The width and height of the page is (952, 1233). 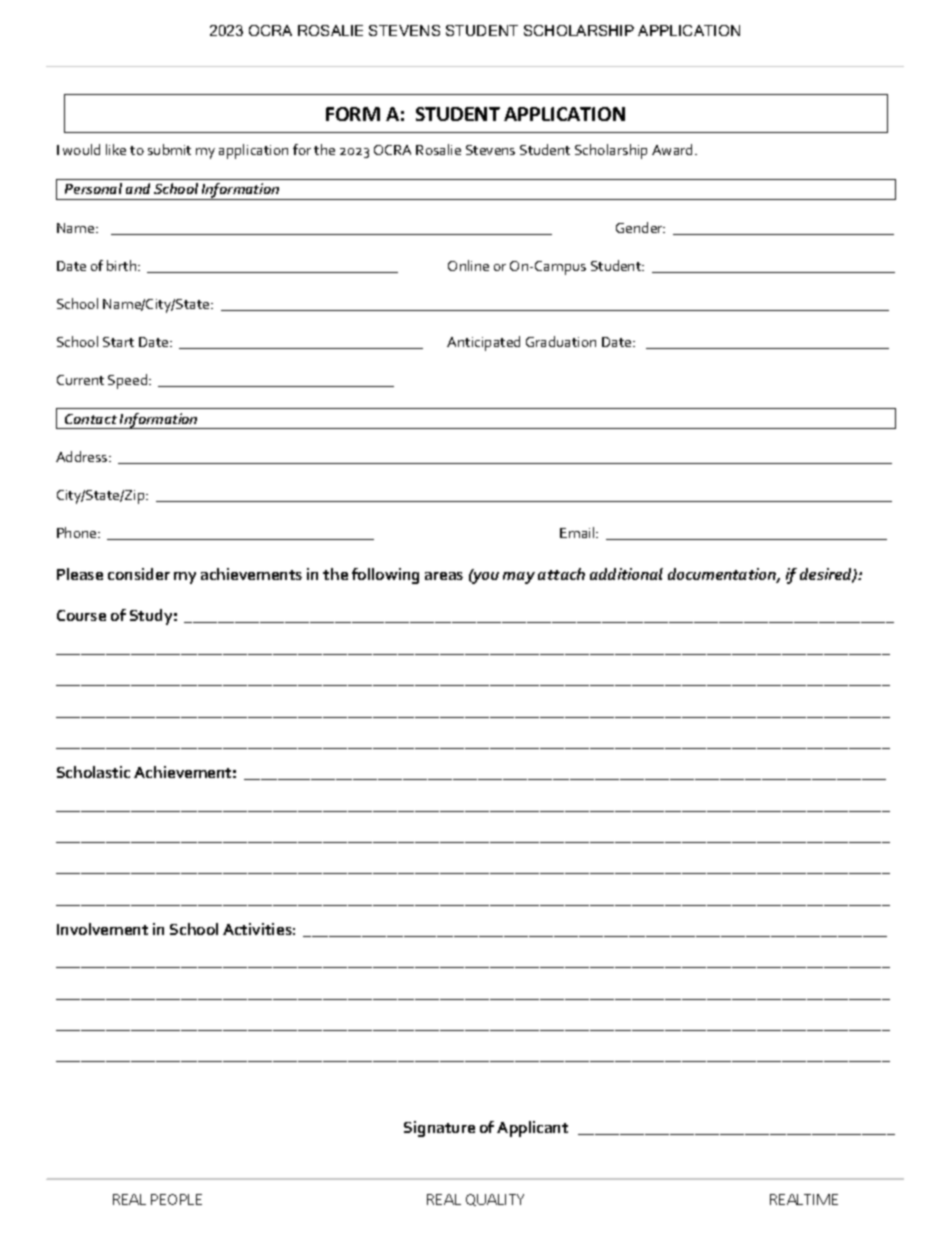 I want to click on Graduation, so click(x=561, y=341).
